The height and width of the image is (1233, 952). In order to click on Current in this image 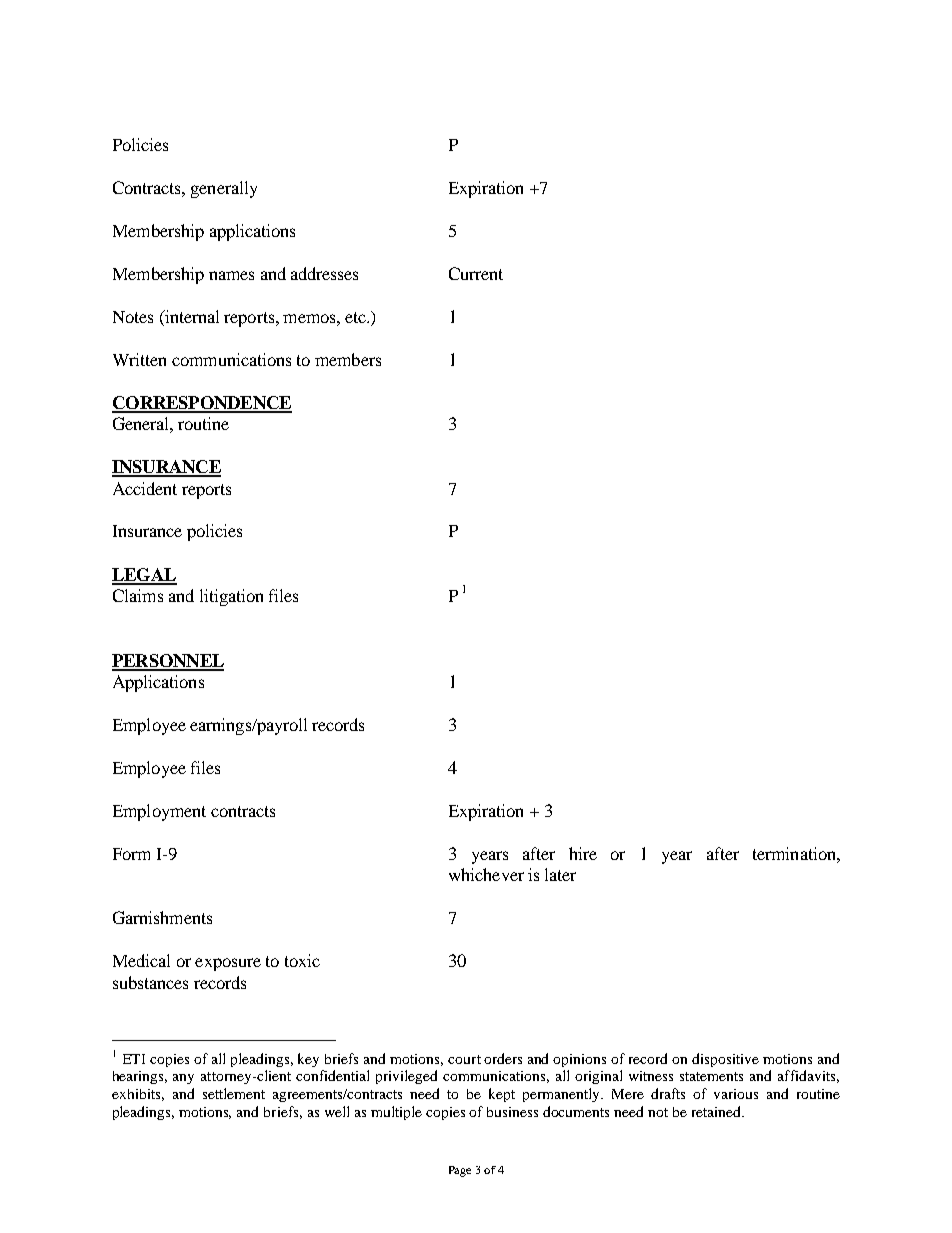, I will do `click(476, 273)`.
